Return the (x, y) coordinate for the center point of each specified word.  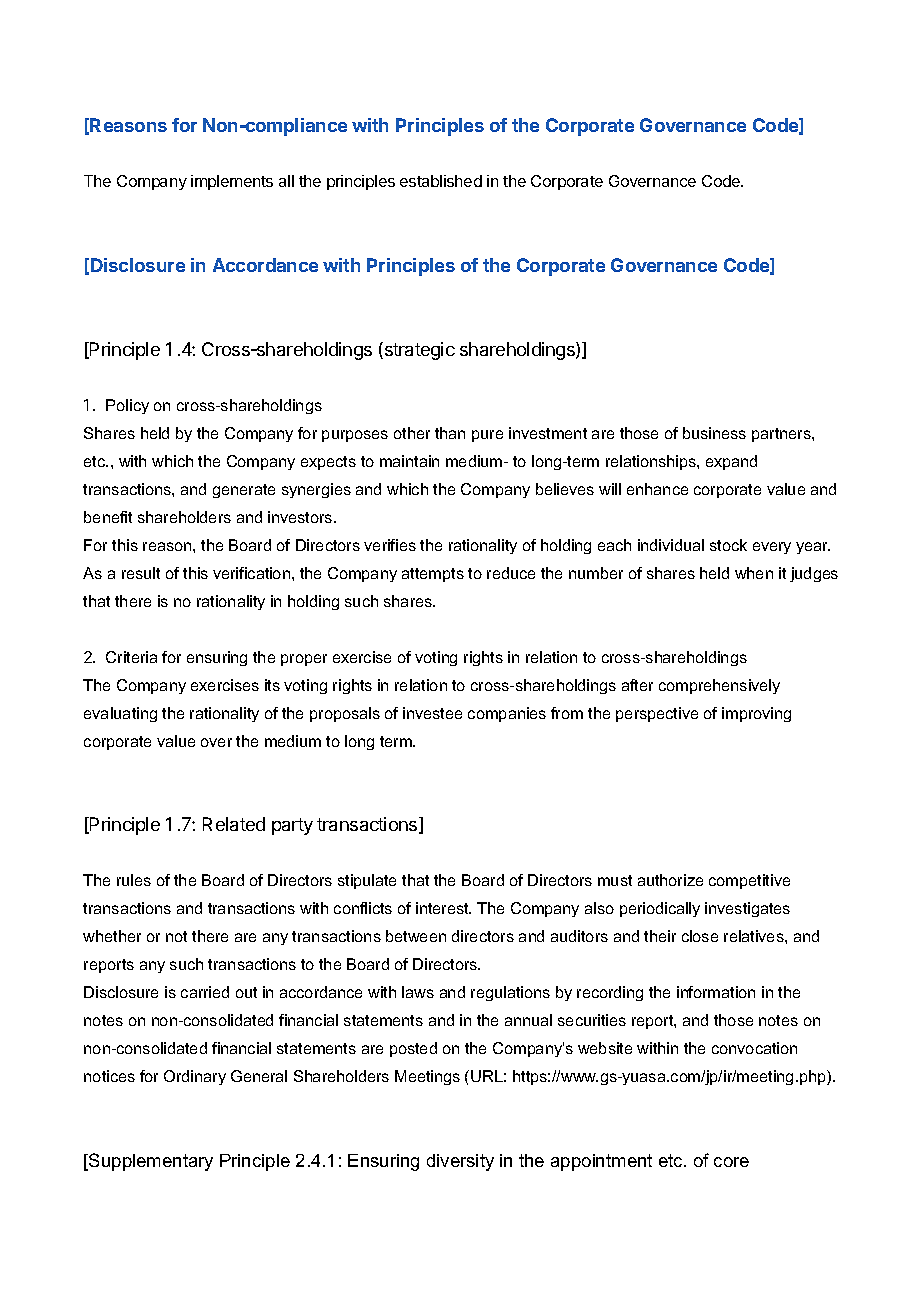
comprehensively (719, 686)
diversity (460, 1162)
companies (507, 714)
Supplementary (150, 1162)
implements (232, 182)
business (714, 433)
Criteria (131, 657)
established (441, 181)
